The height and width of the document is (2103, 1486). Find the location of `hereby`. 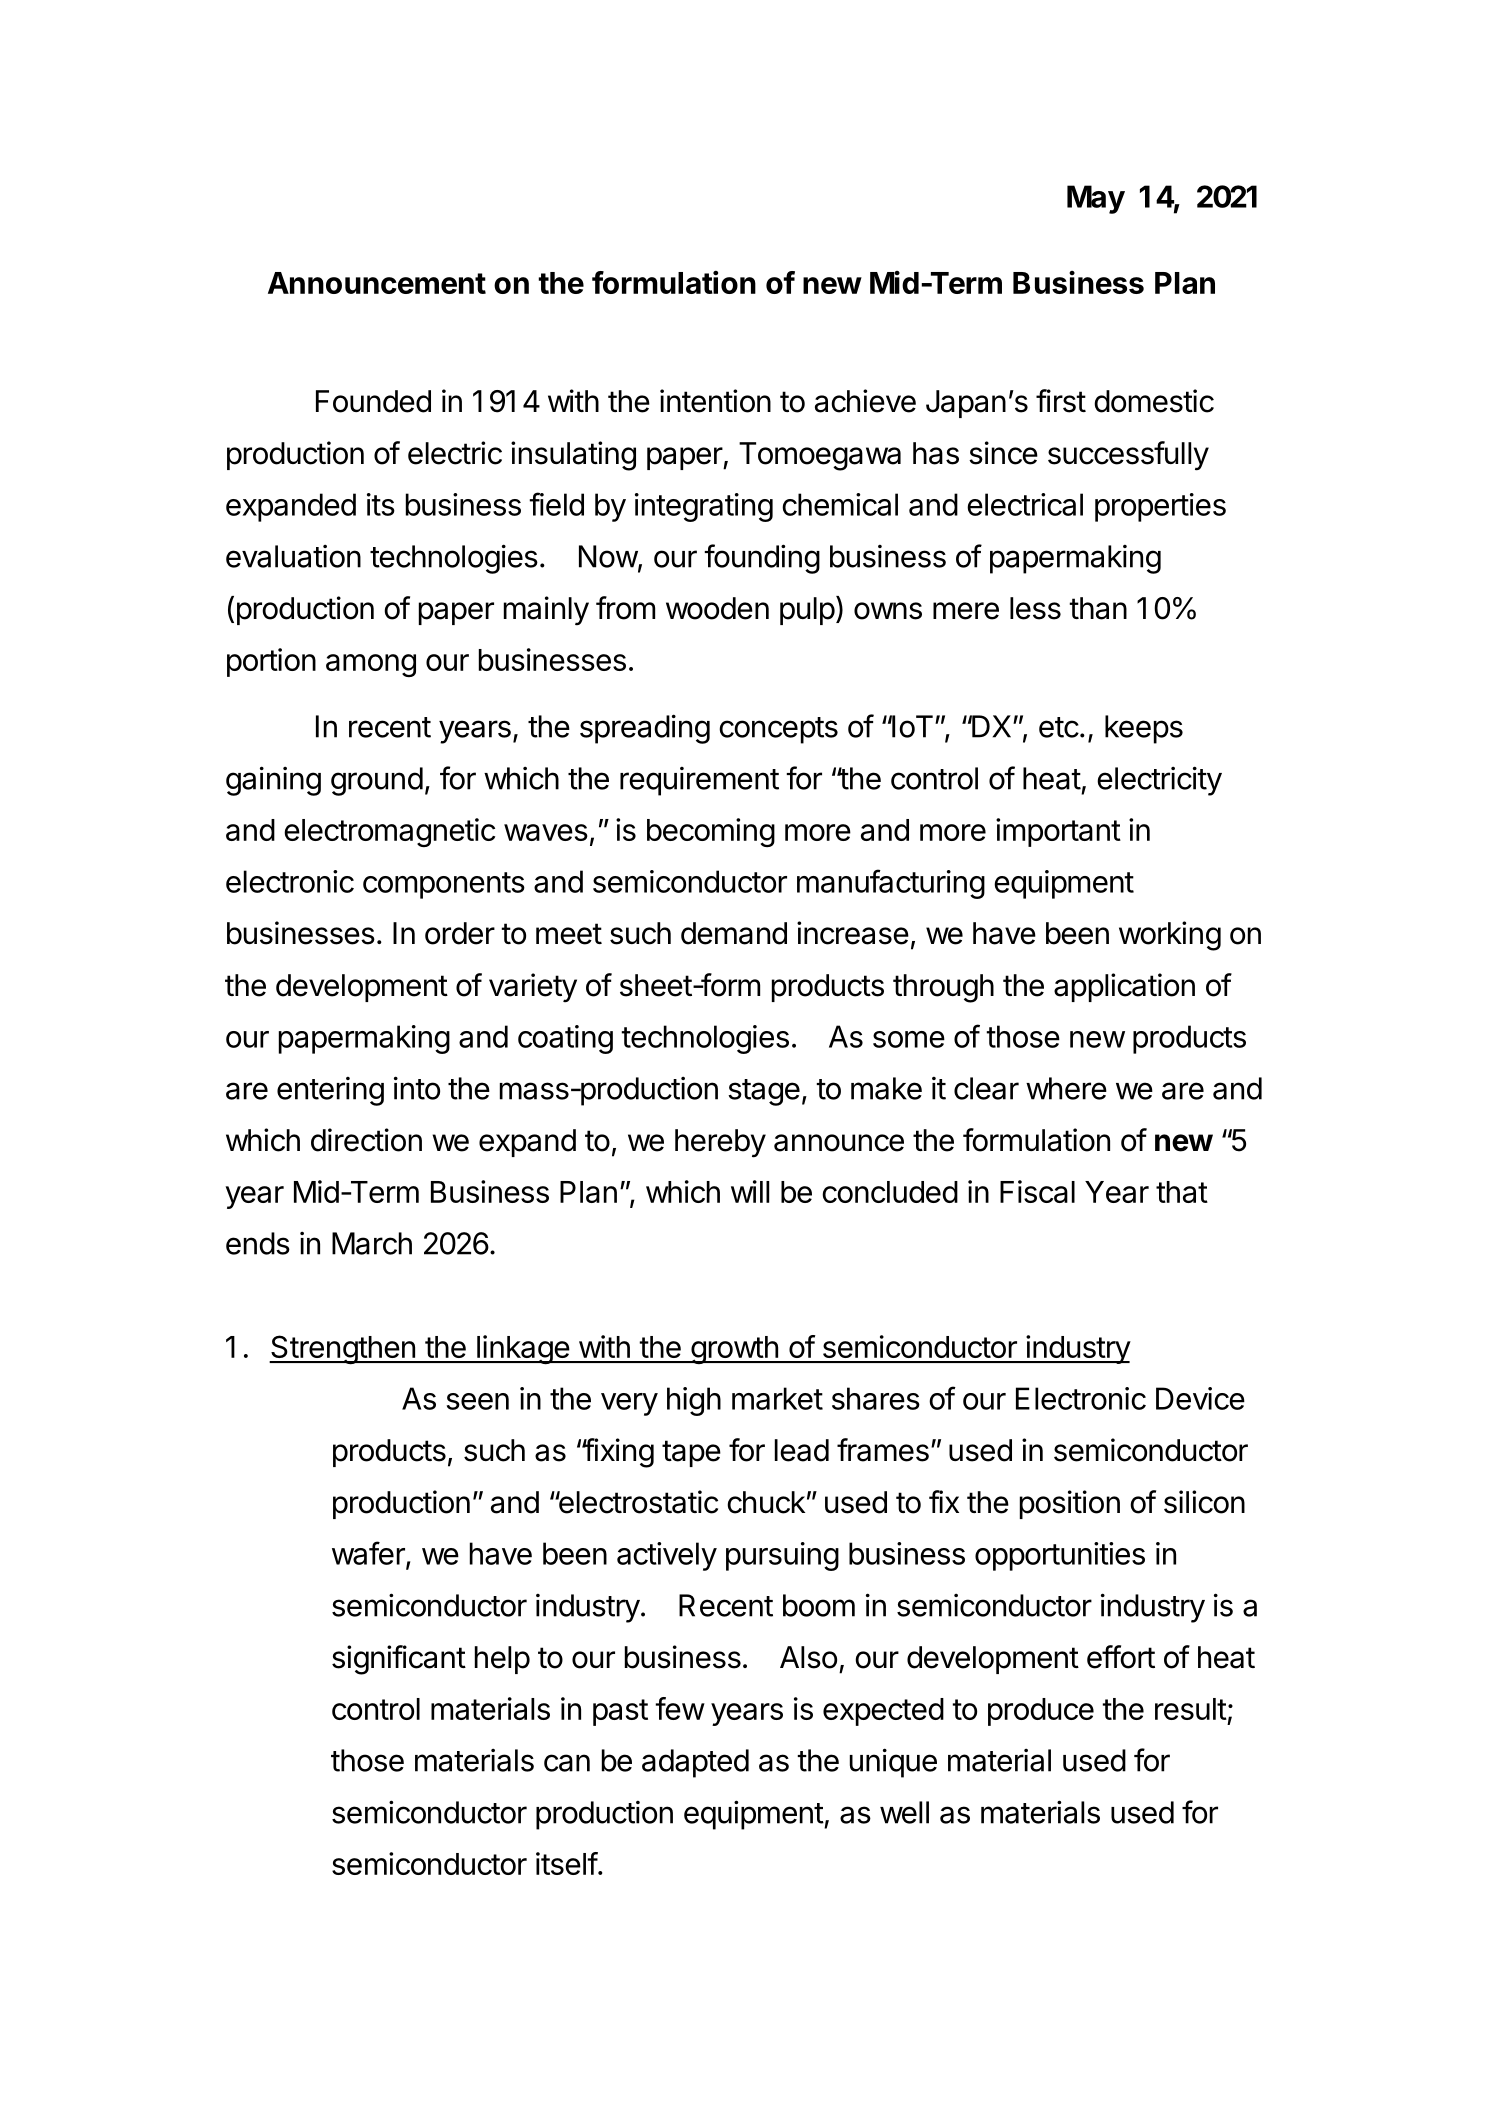

hereby is located at coordinates (720, 1143).
